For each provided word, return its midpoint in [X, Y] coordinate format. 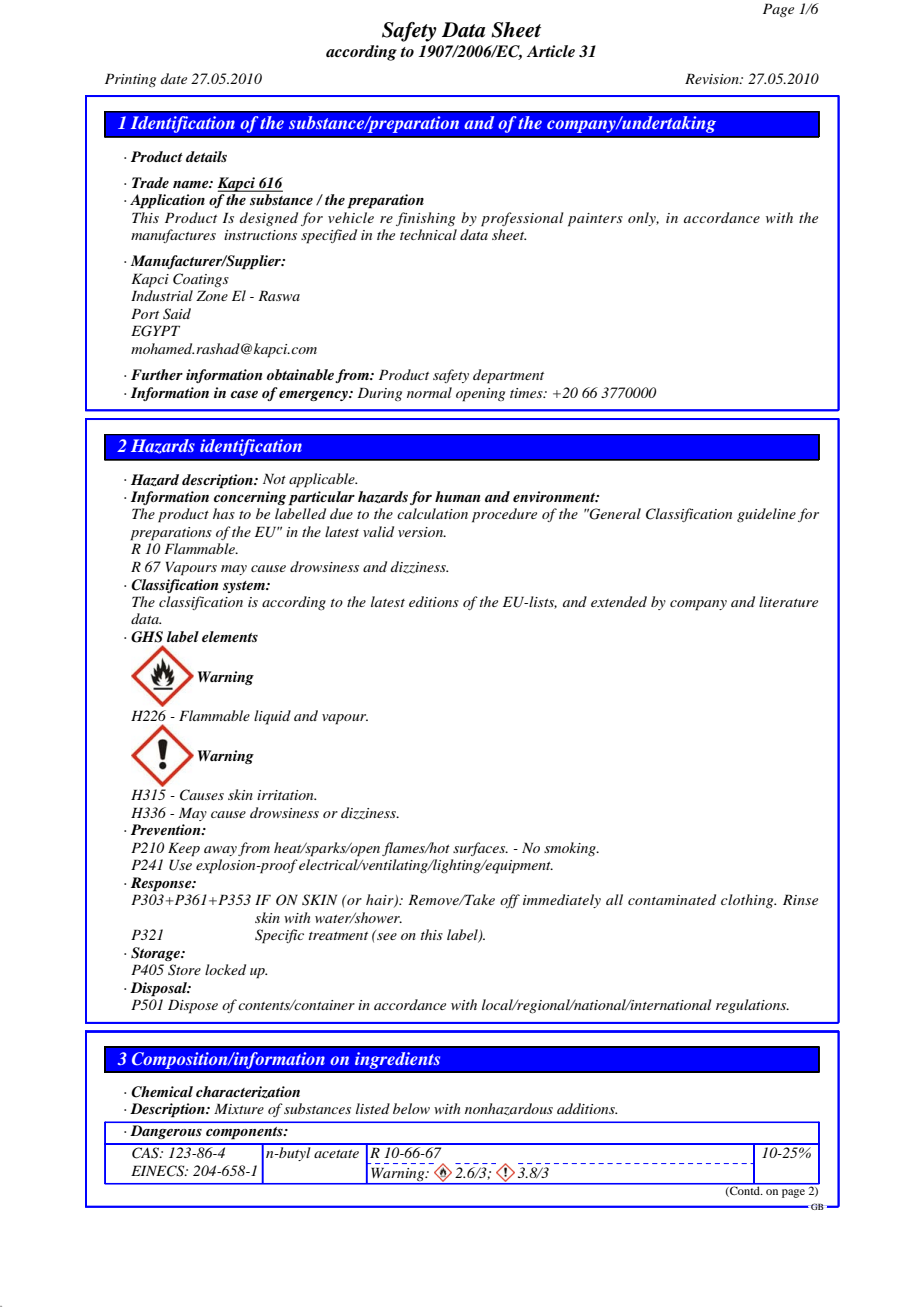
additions [587, 1108]
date [174, 78]
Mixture [239, 1108]
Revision [713, 78]
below [411, 1108]
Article [551, 51]
